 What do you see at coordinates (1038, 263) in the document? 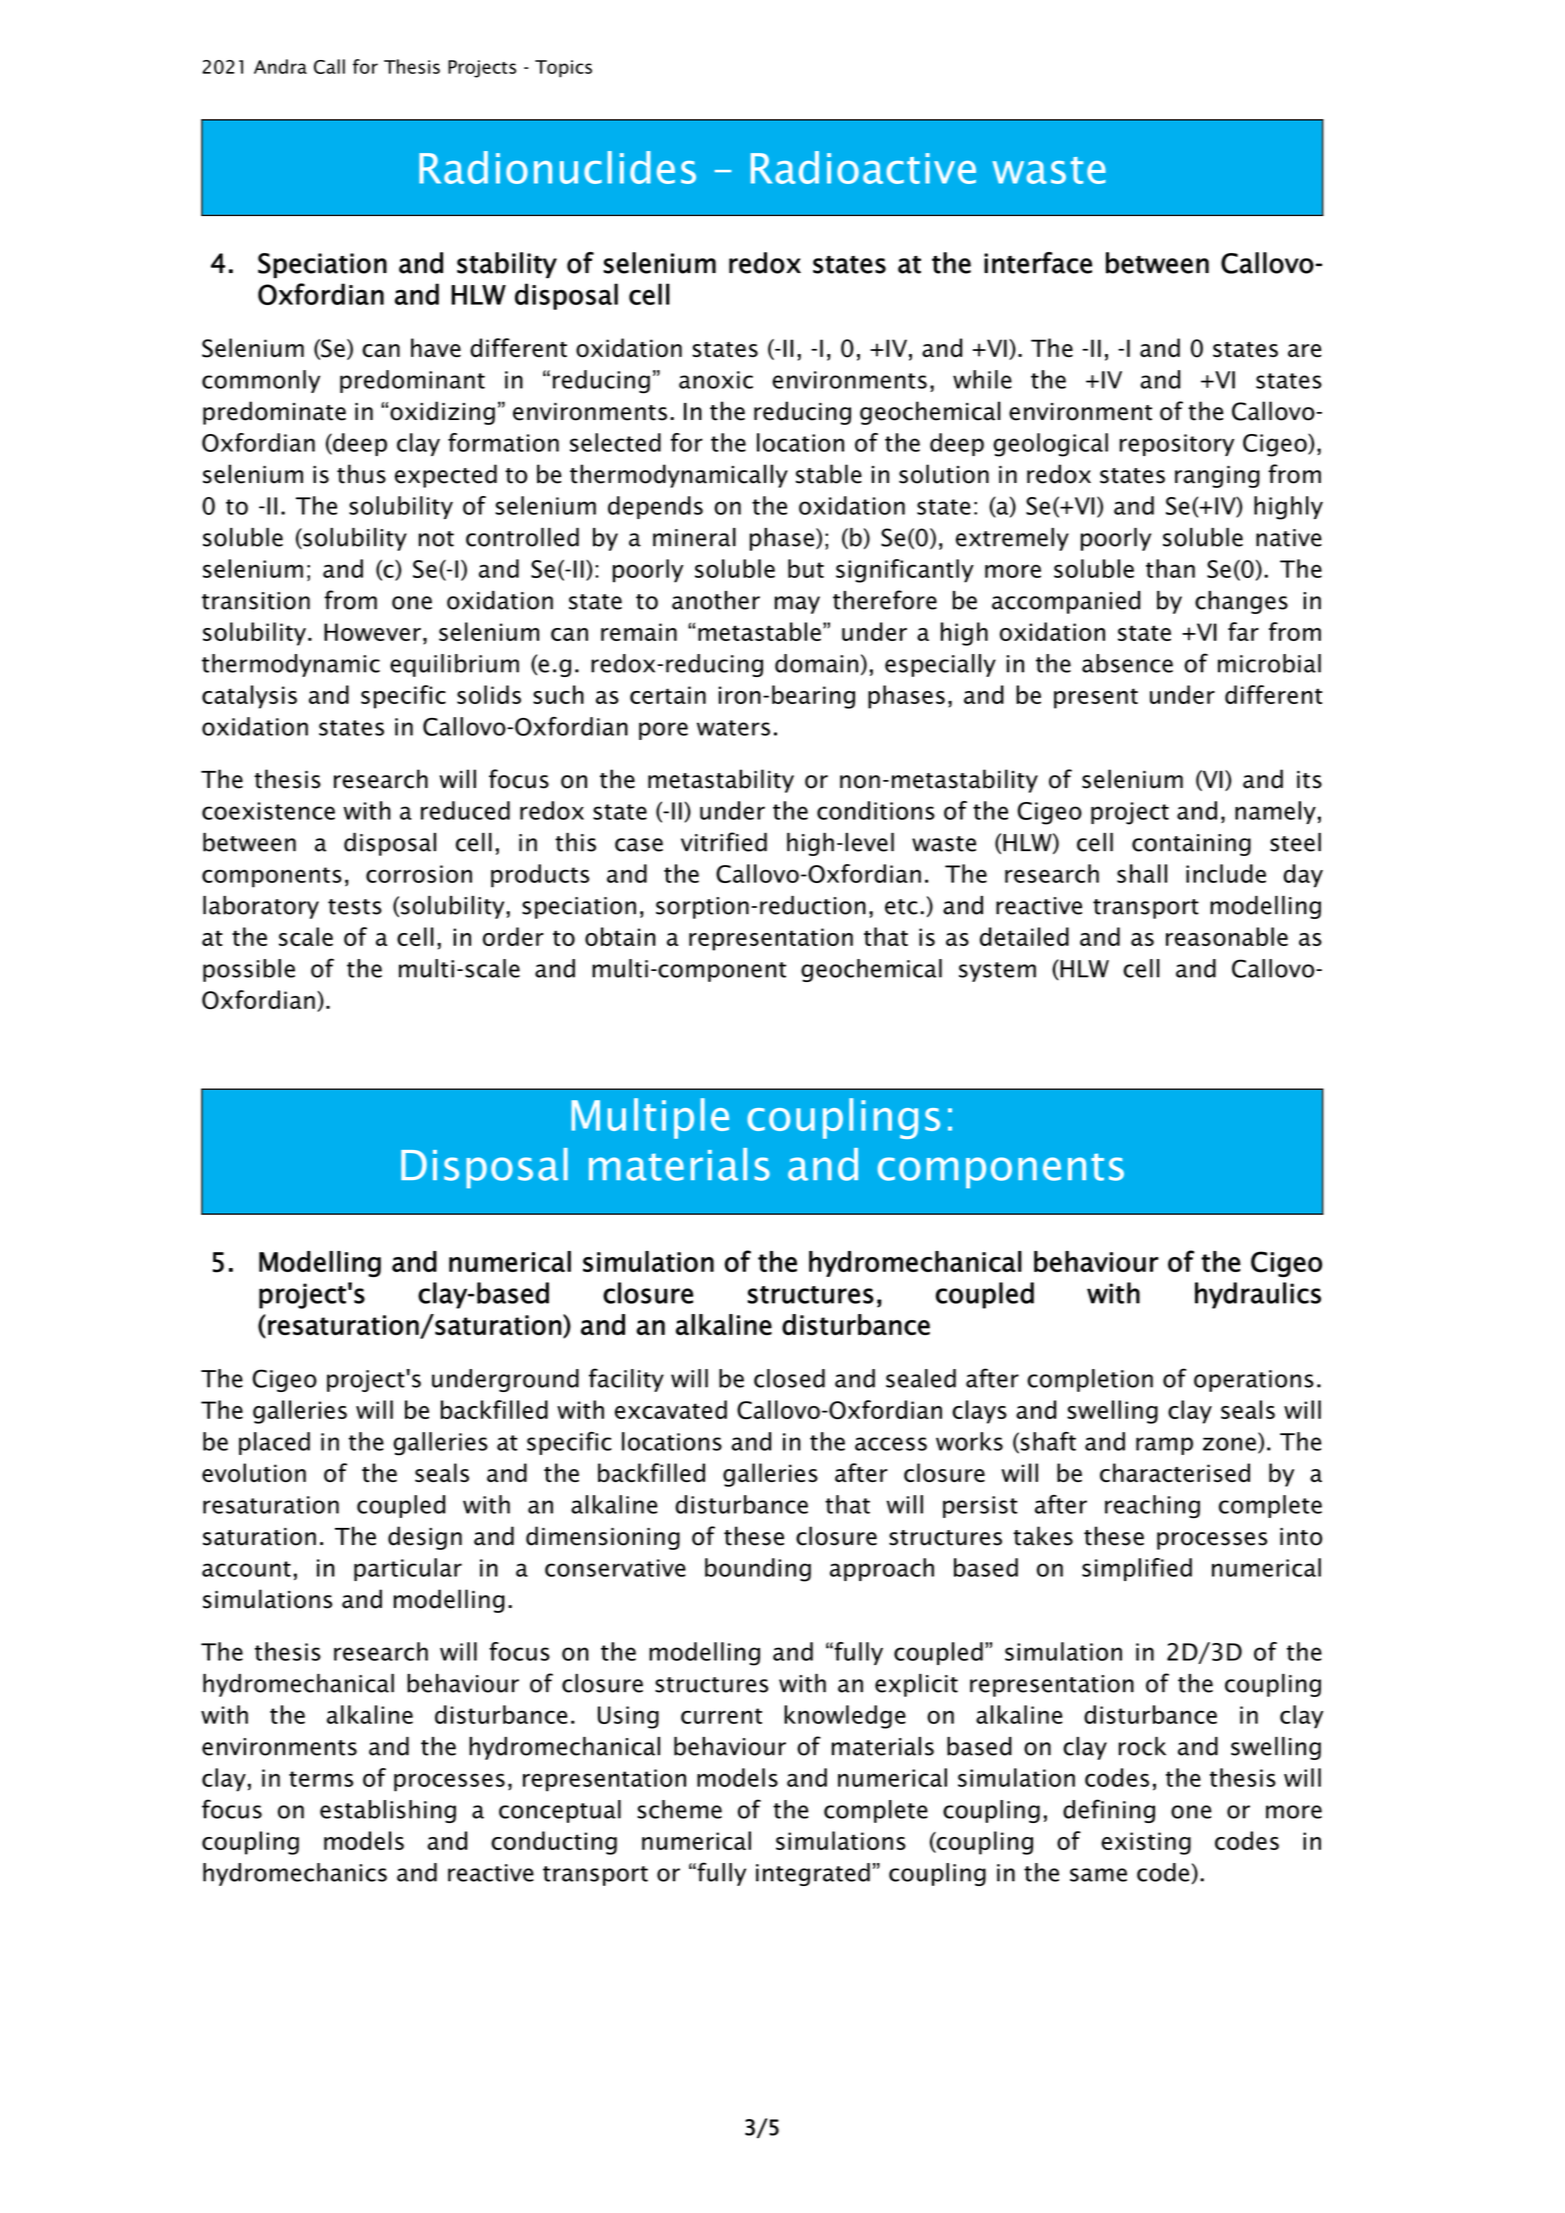
I see `interface` at bounding box center [1038, 263].
